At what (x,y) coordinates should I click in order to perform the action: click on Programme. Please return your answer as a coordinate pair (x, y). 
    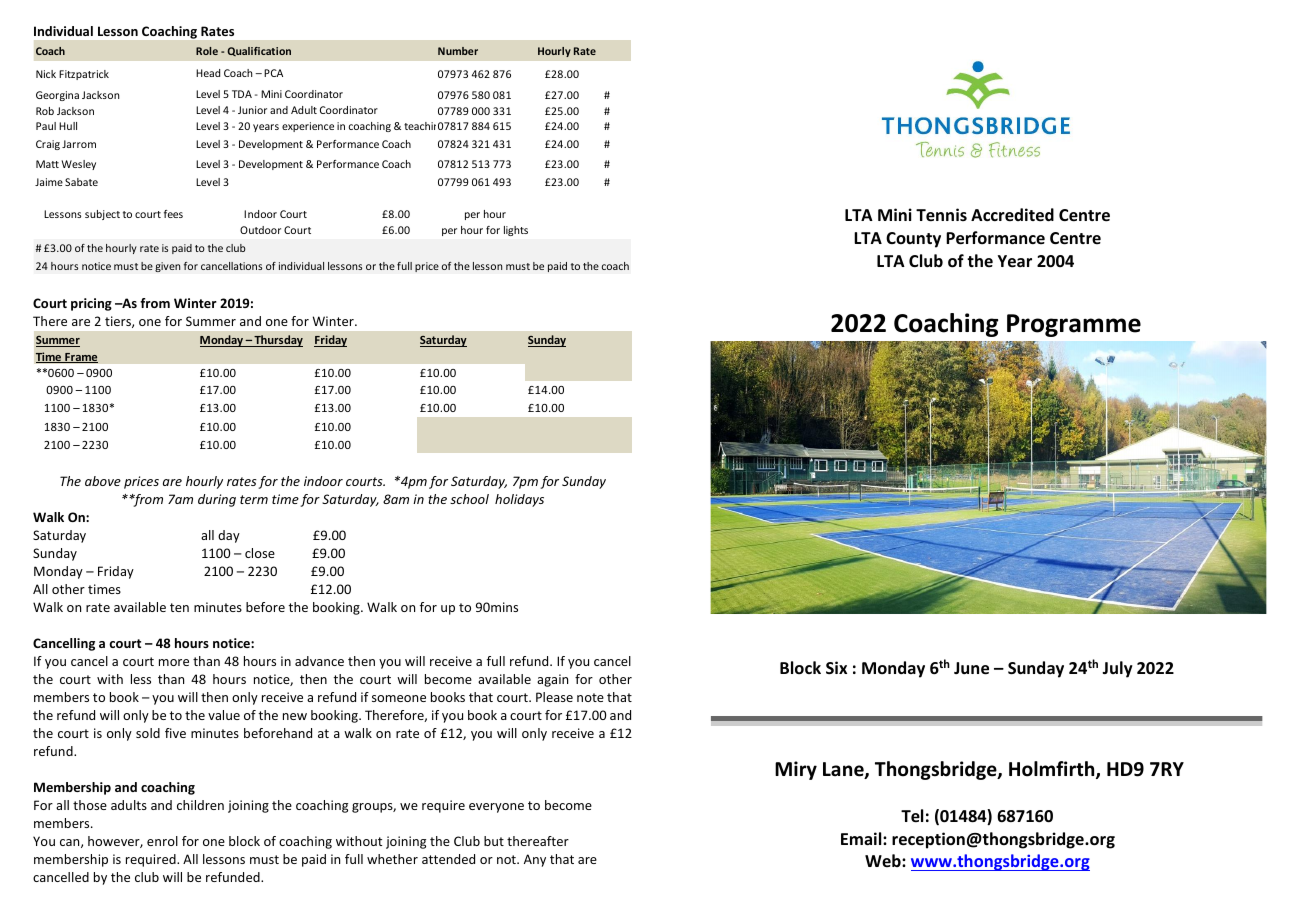
    Looking at the image, I should click on (1074, 325).
